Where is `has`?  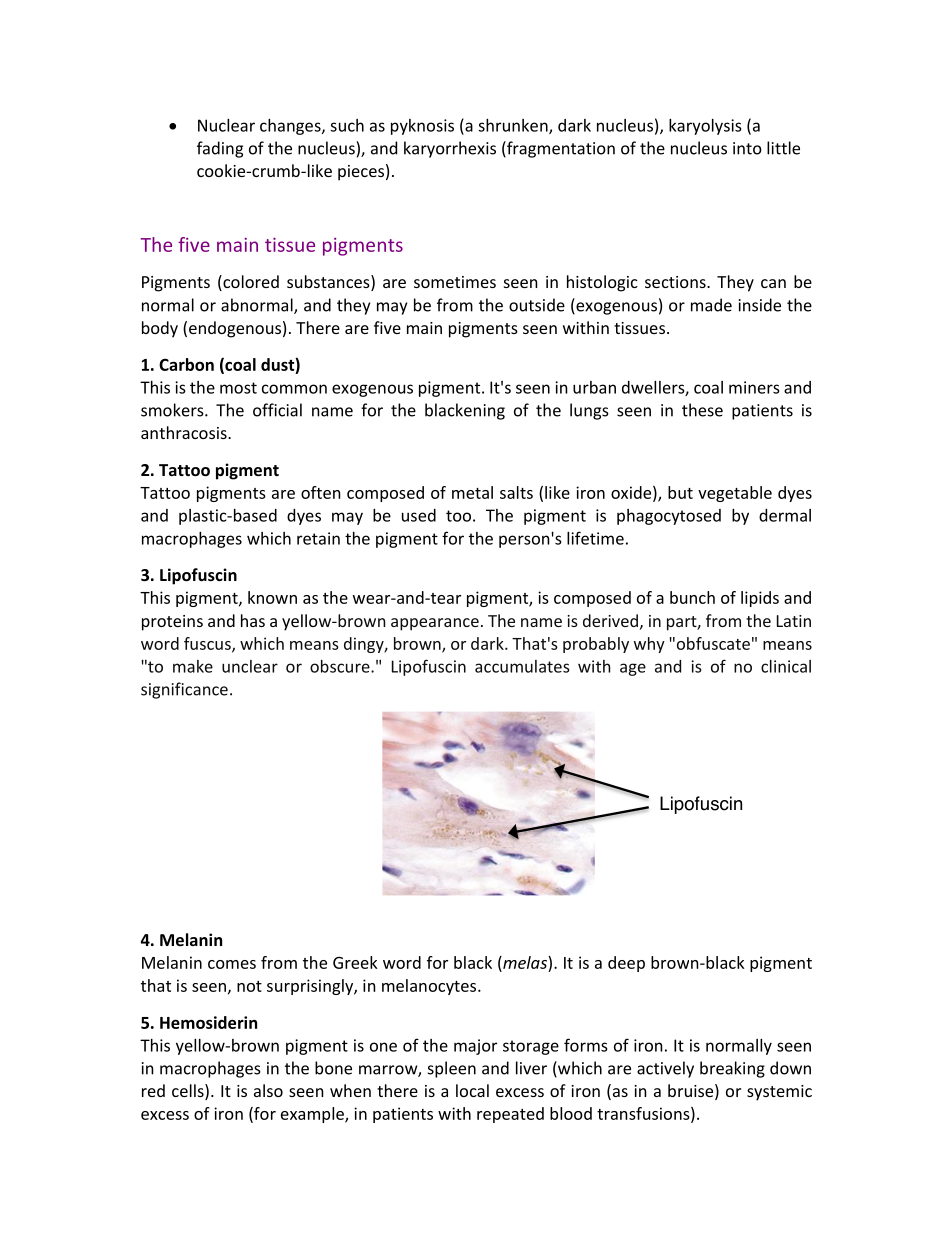 has is located at coordinates (253, 620).
